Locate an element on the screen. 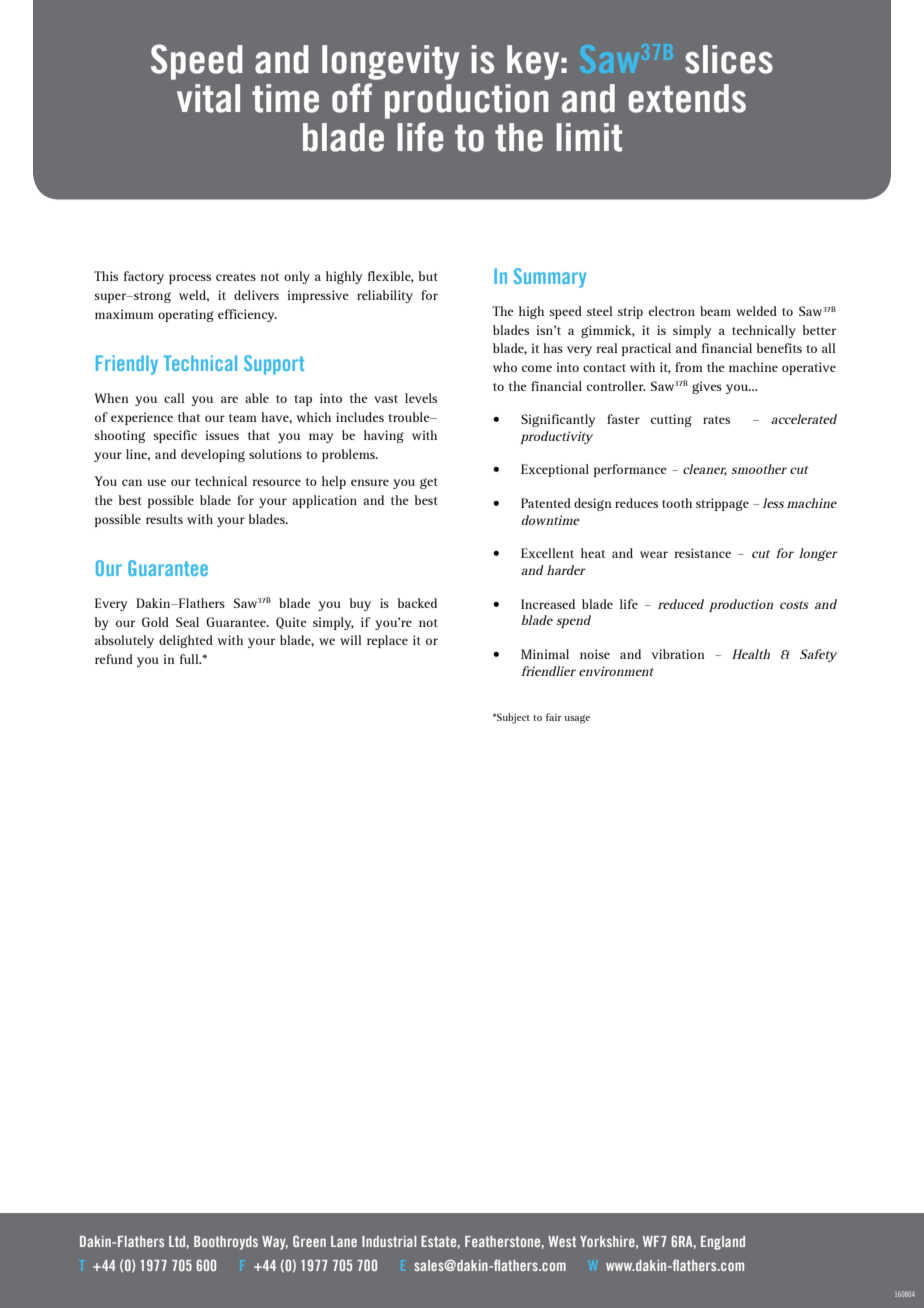  backed is located at coordinates (417, 603).
